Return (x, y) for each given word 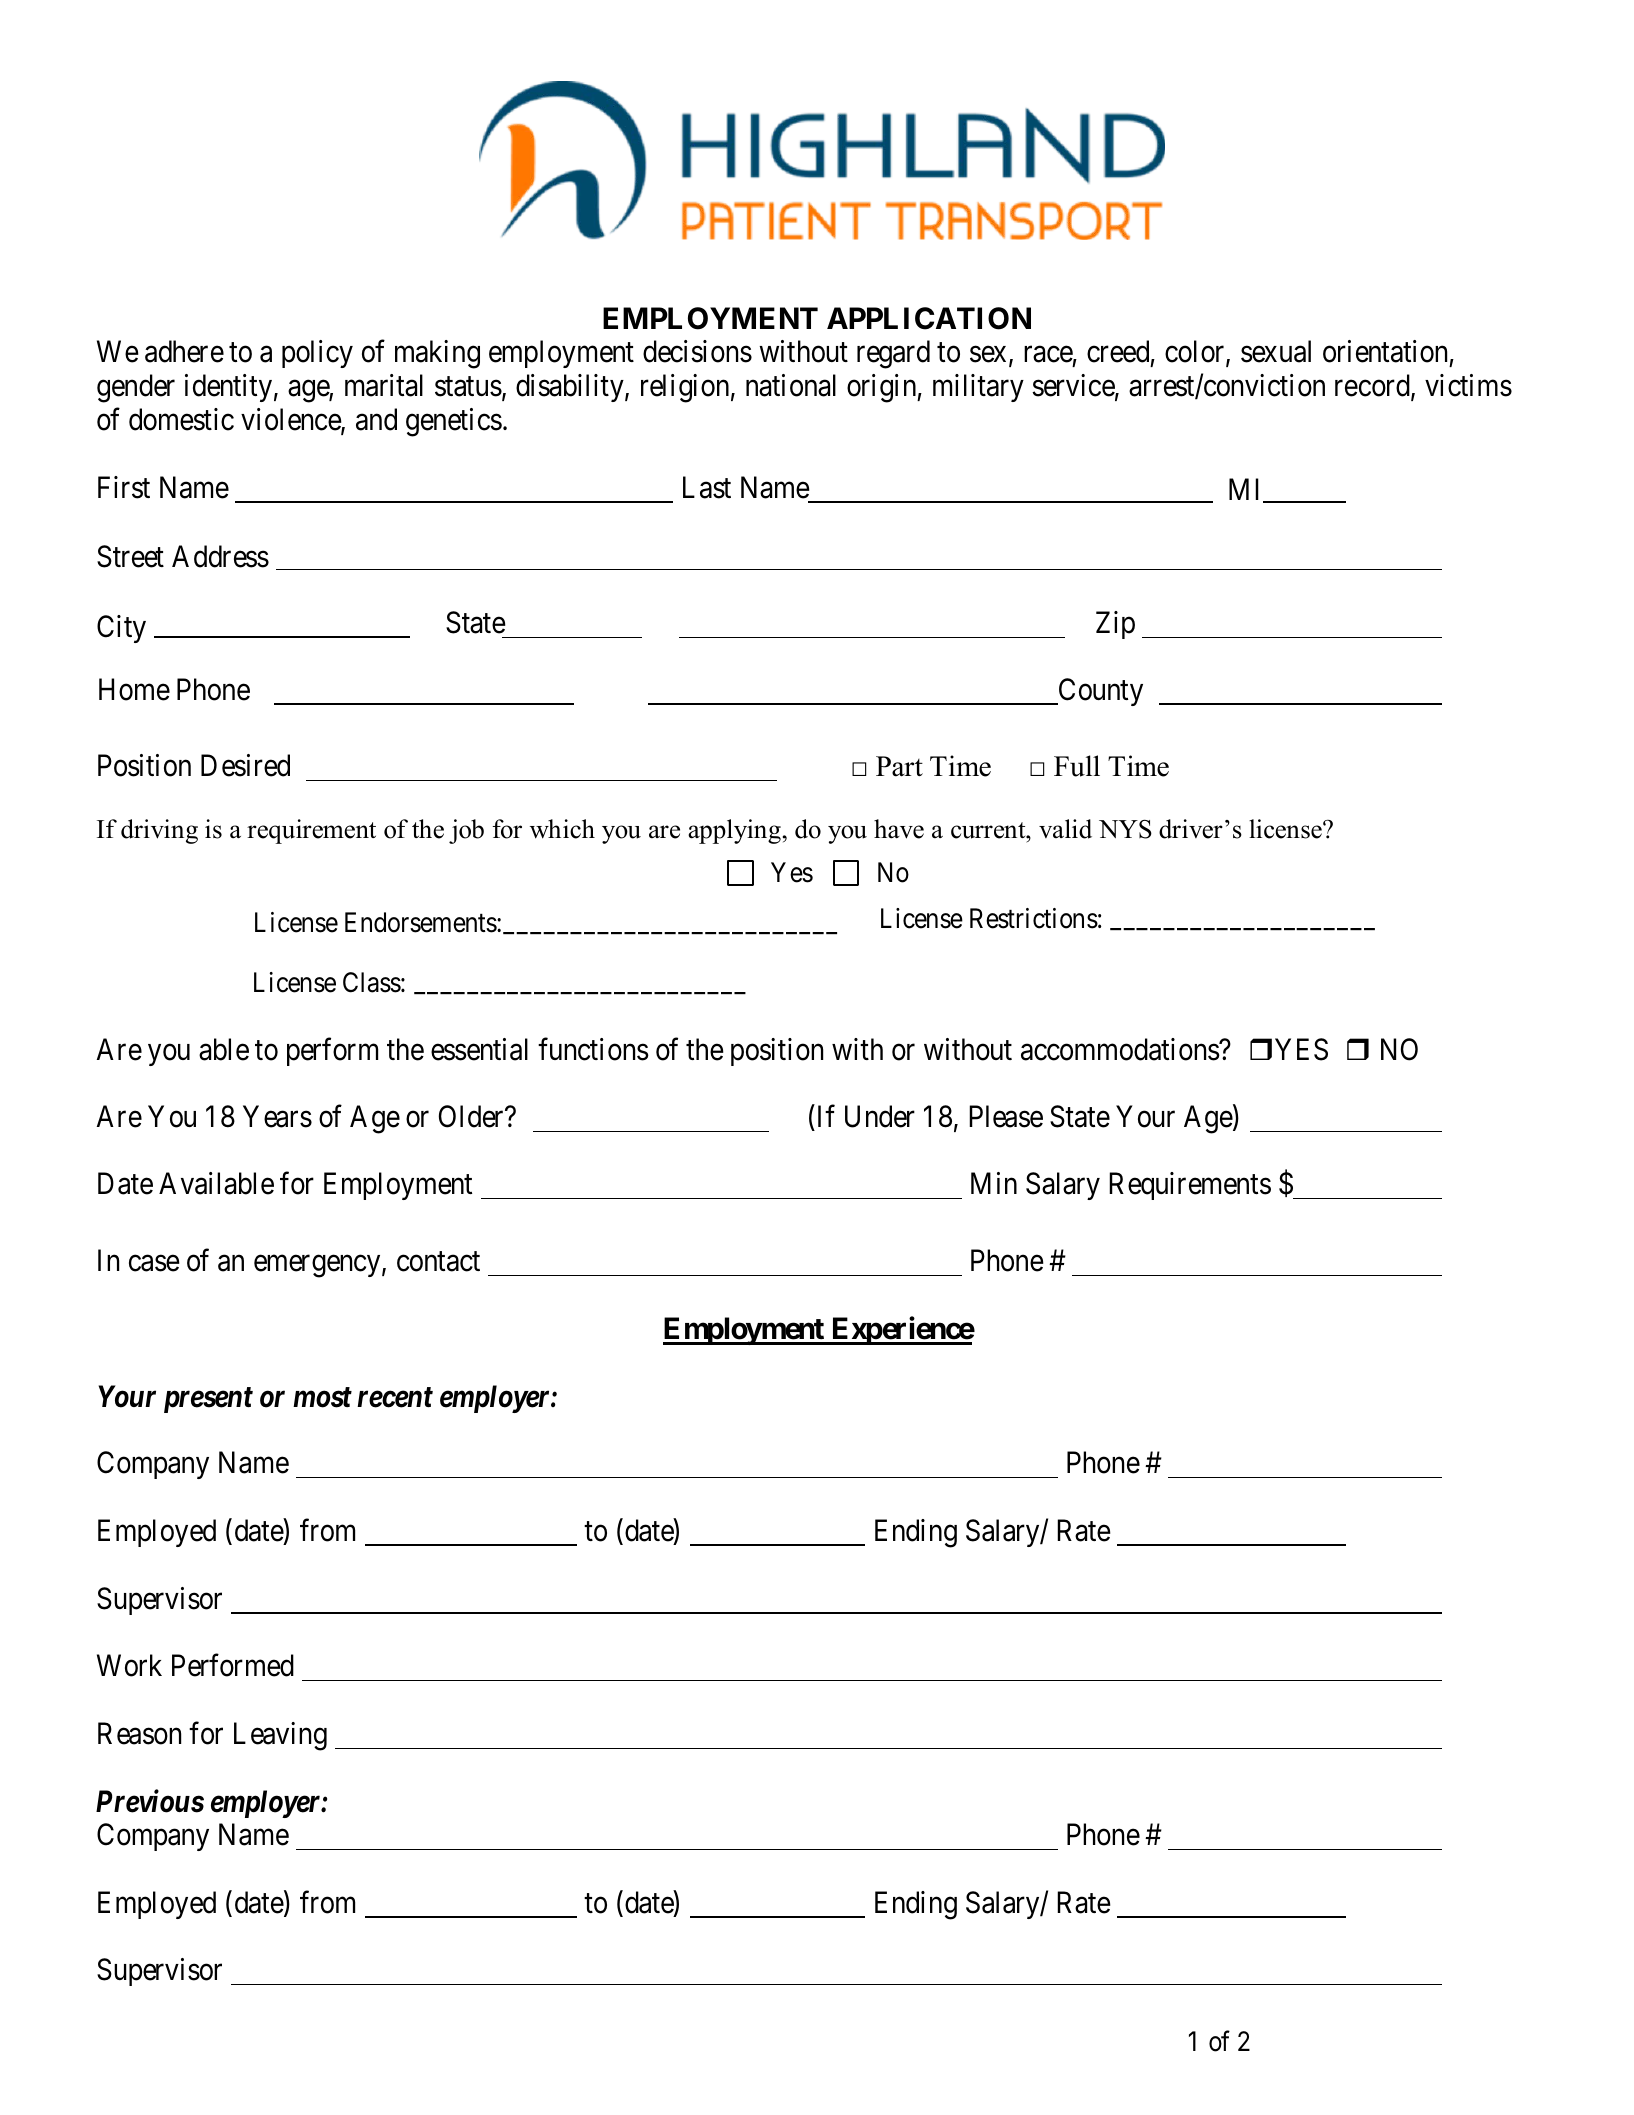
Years (277, 1117)
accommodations (1120, 1049)
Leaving (280, 1736)
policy (317, 354)
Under (880, 1116)
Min (994, 1183)
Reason (139, 1733)
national (791, 385)
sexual (1276, 351)
